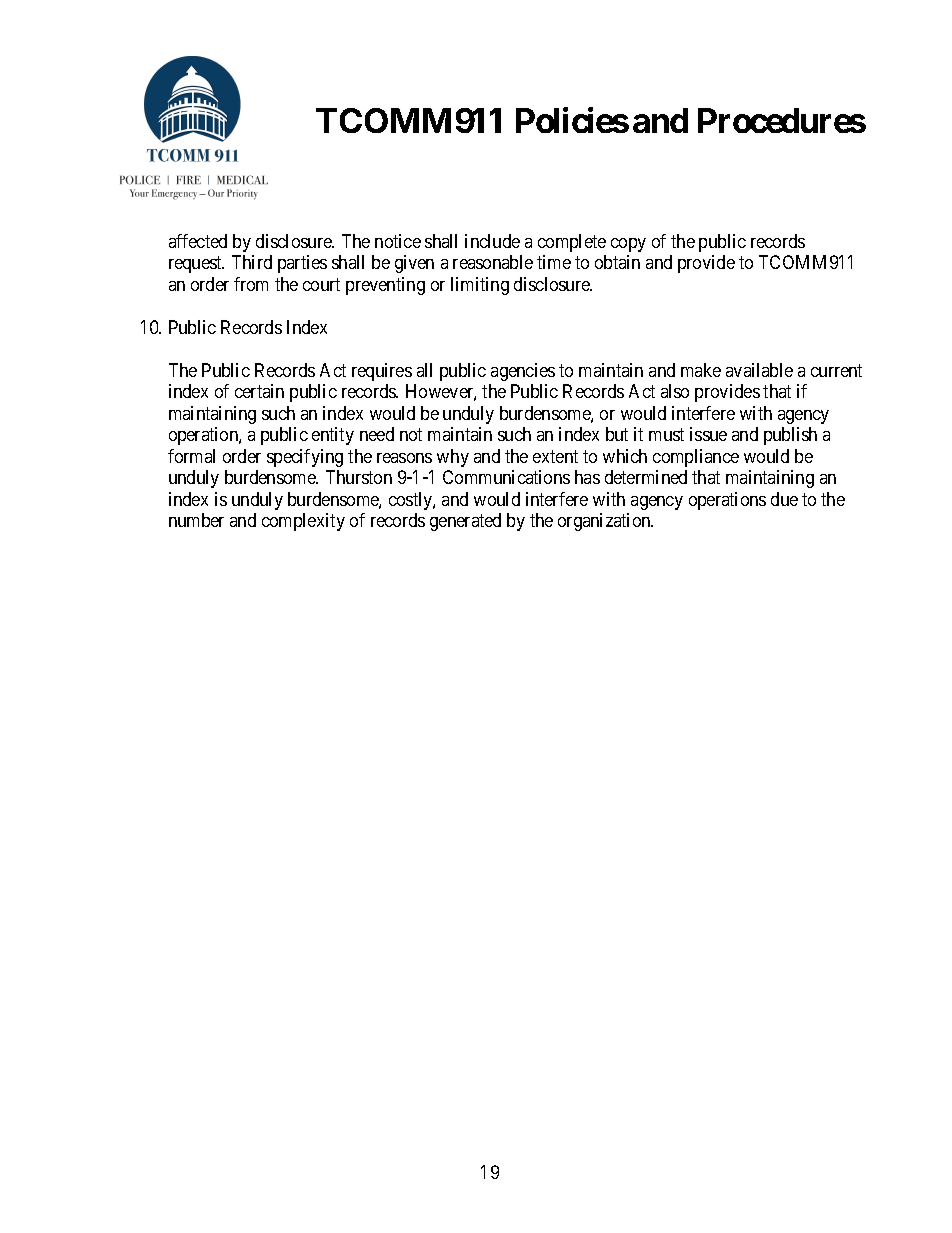 The width and height of the image is (952, 1233). I want to click on obtain, so click(617, 262).
